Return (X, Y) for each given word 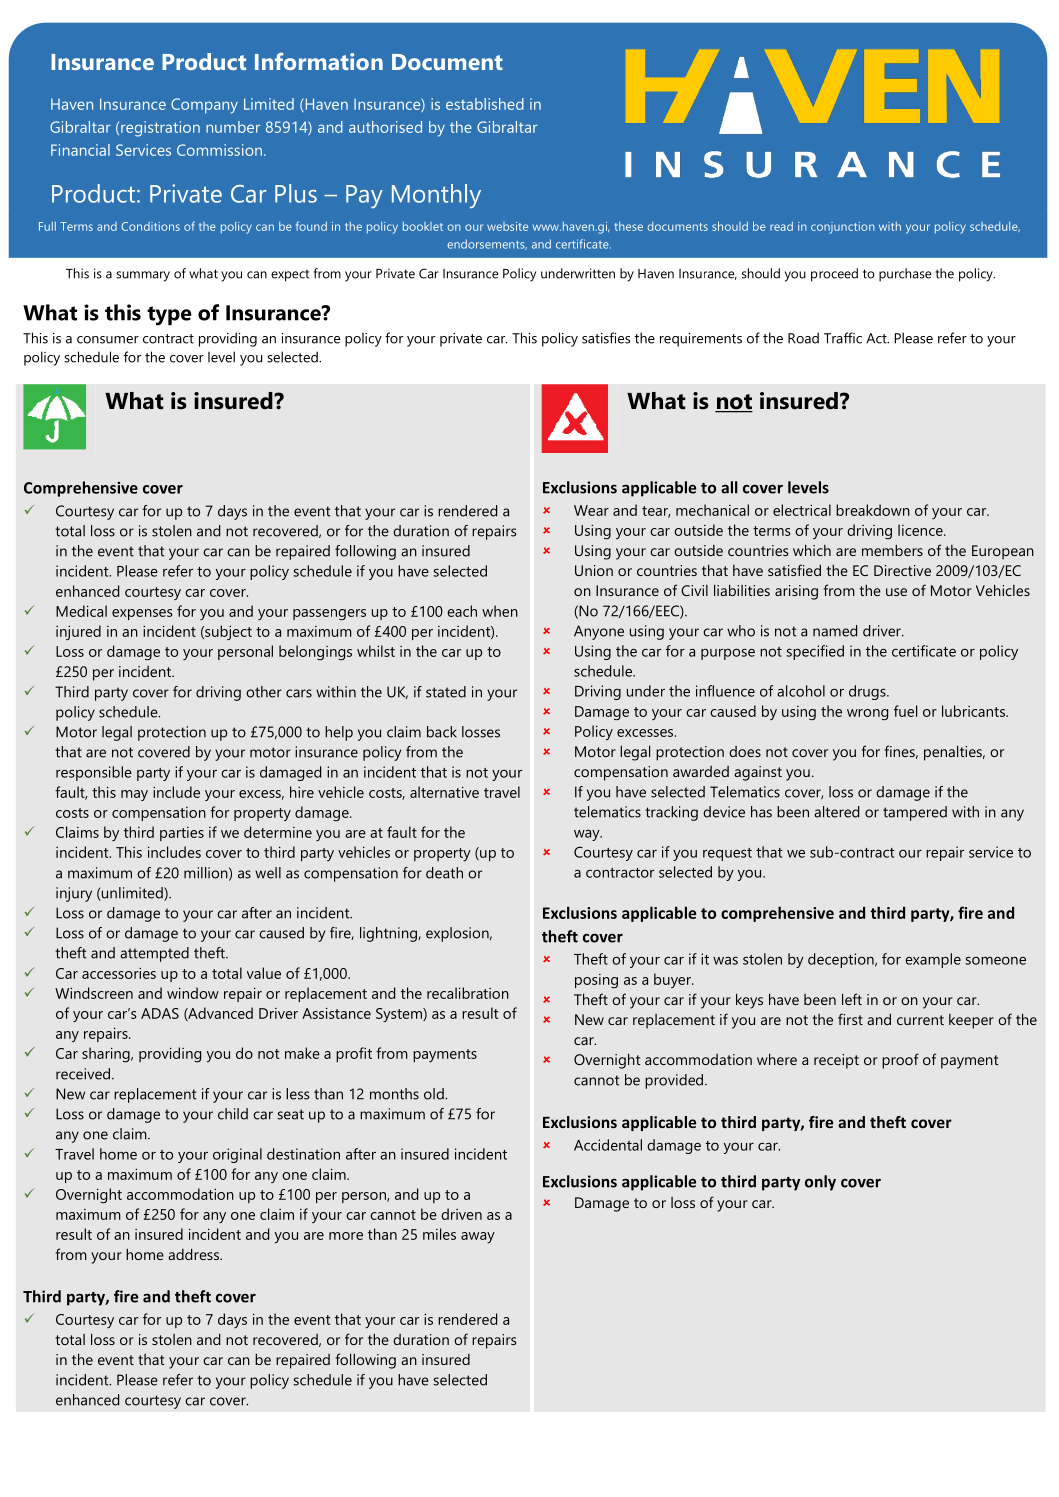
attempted (154, 954)
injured (78, 632)
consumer (108, 340)
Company (204, 106)
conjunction (843, 228)
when (500, 611)
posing (596, 981)
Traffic (843, 338)
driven (461, 1214)
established (485, 104)
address (194, 1254)
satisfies (606, 338)
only (820, 1183)
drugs (868, 692)
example (933, 960)
